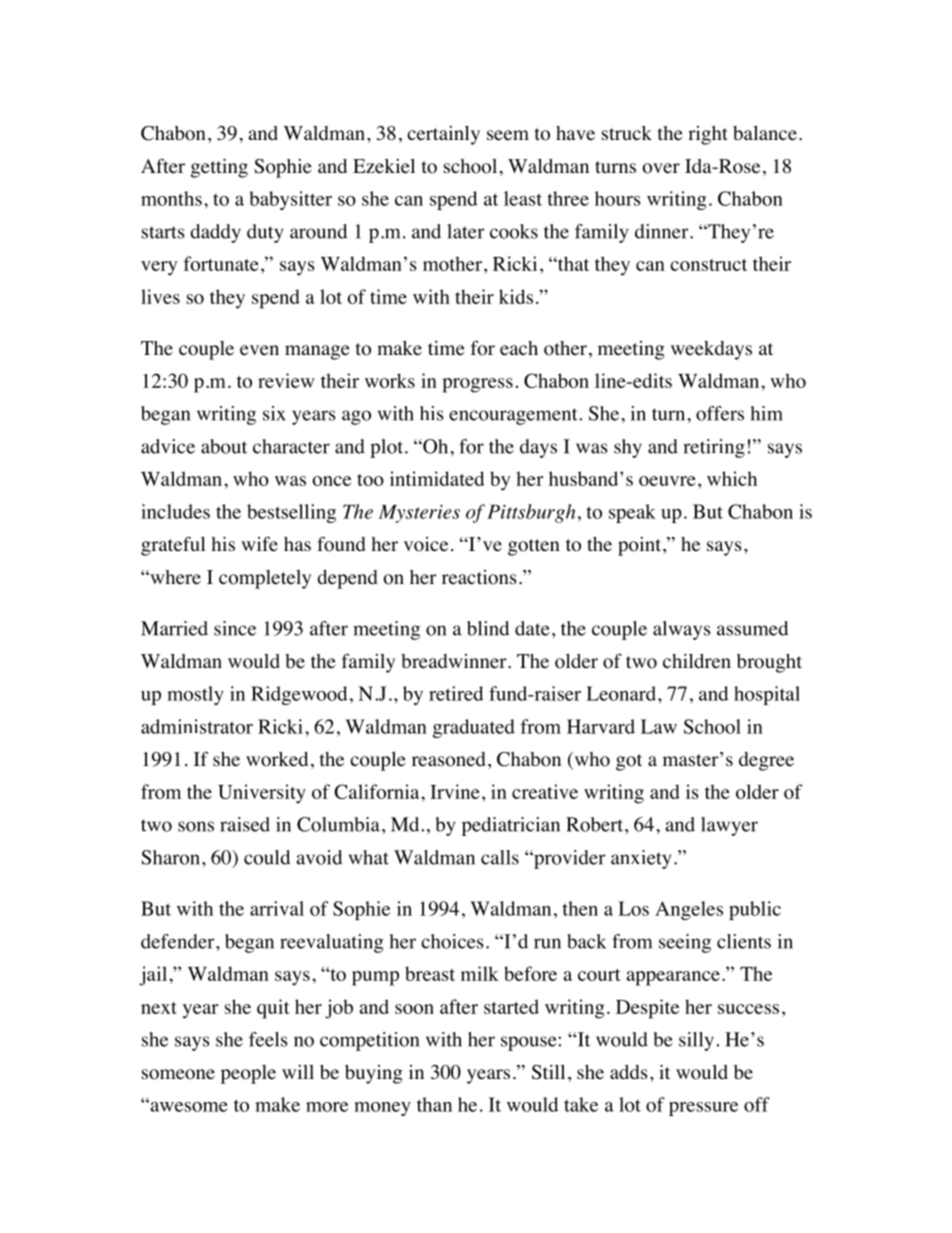  Describe the element at coordinates (766, 761) in the screenshot. I see `degree` at that location.
